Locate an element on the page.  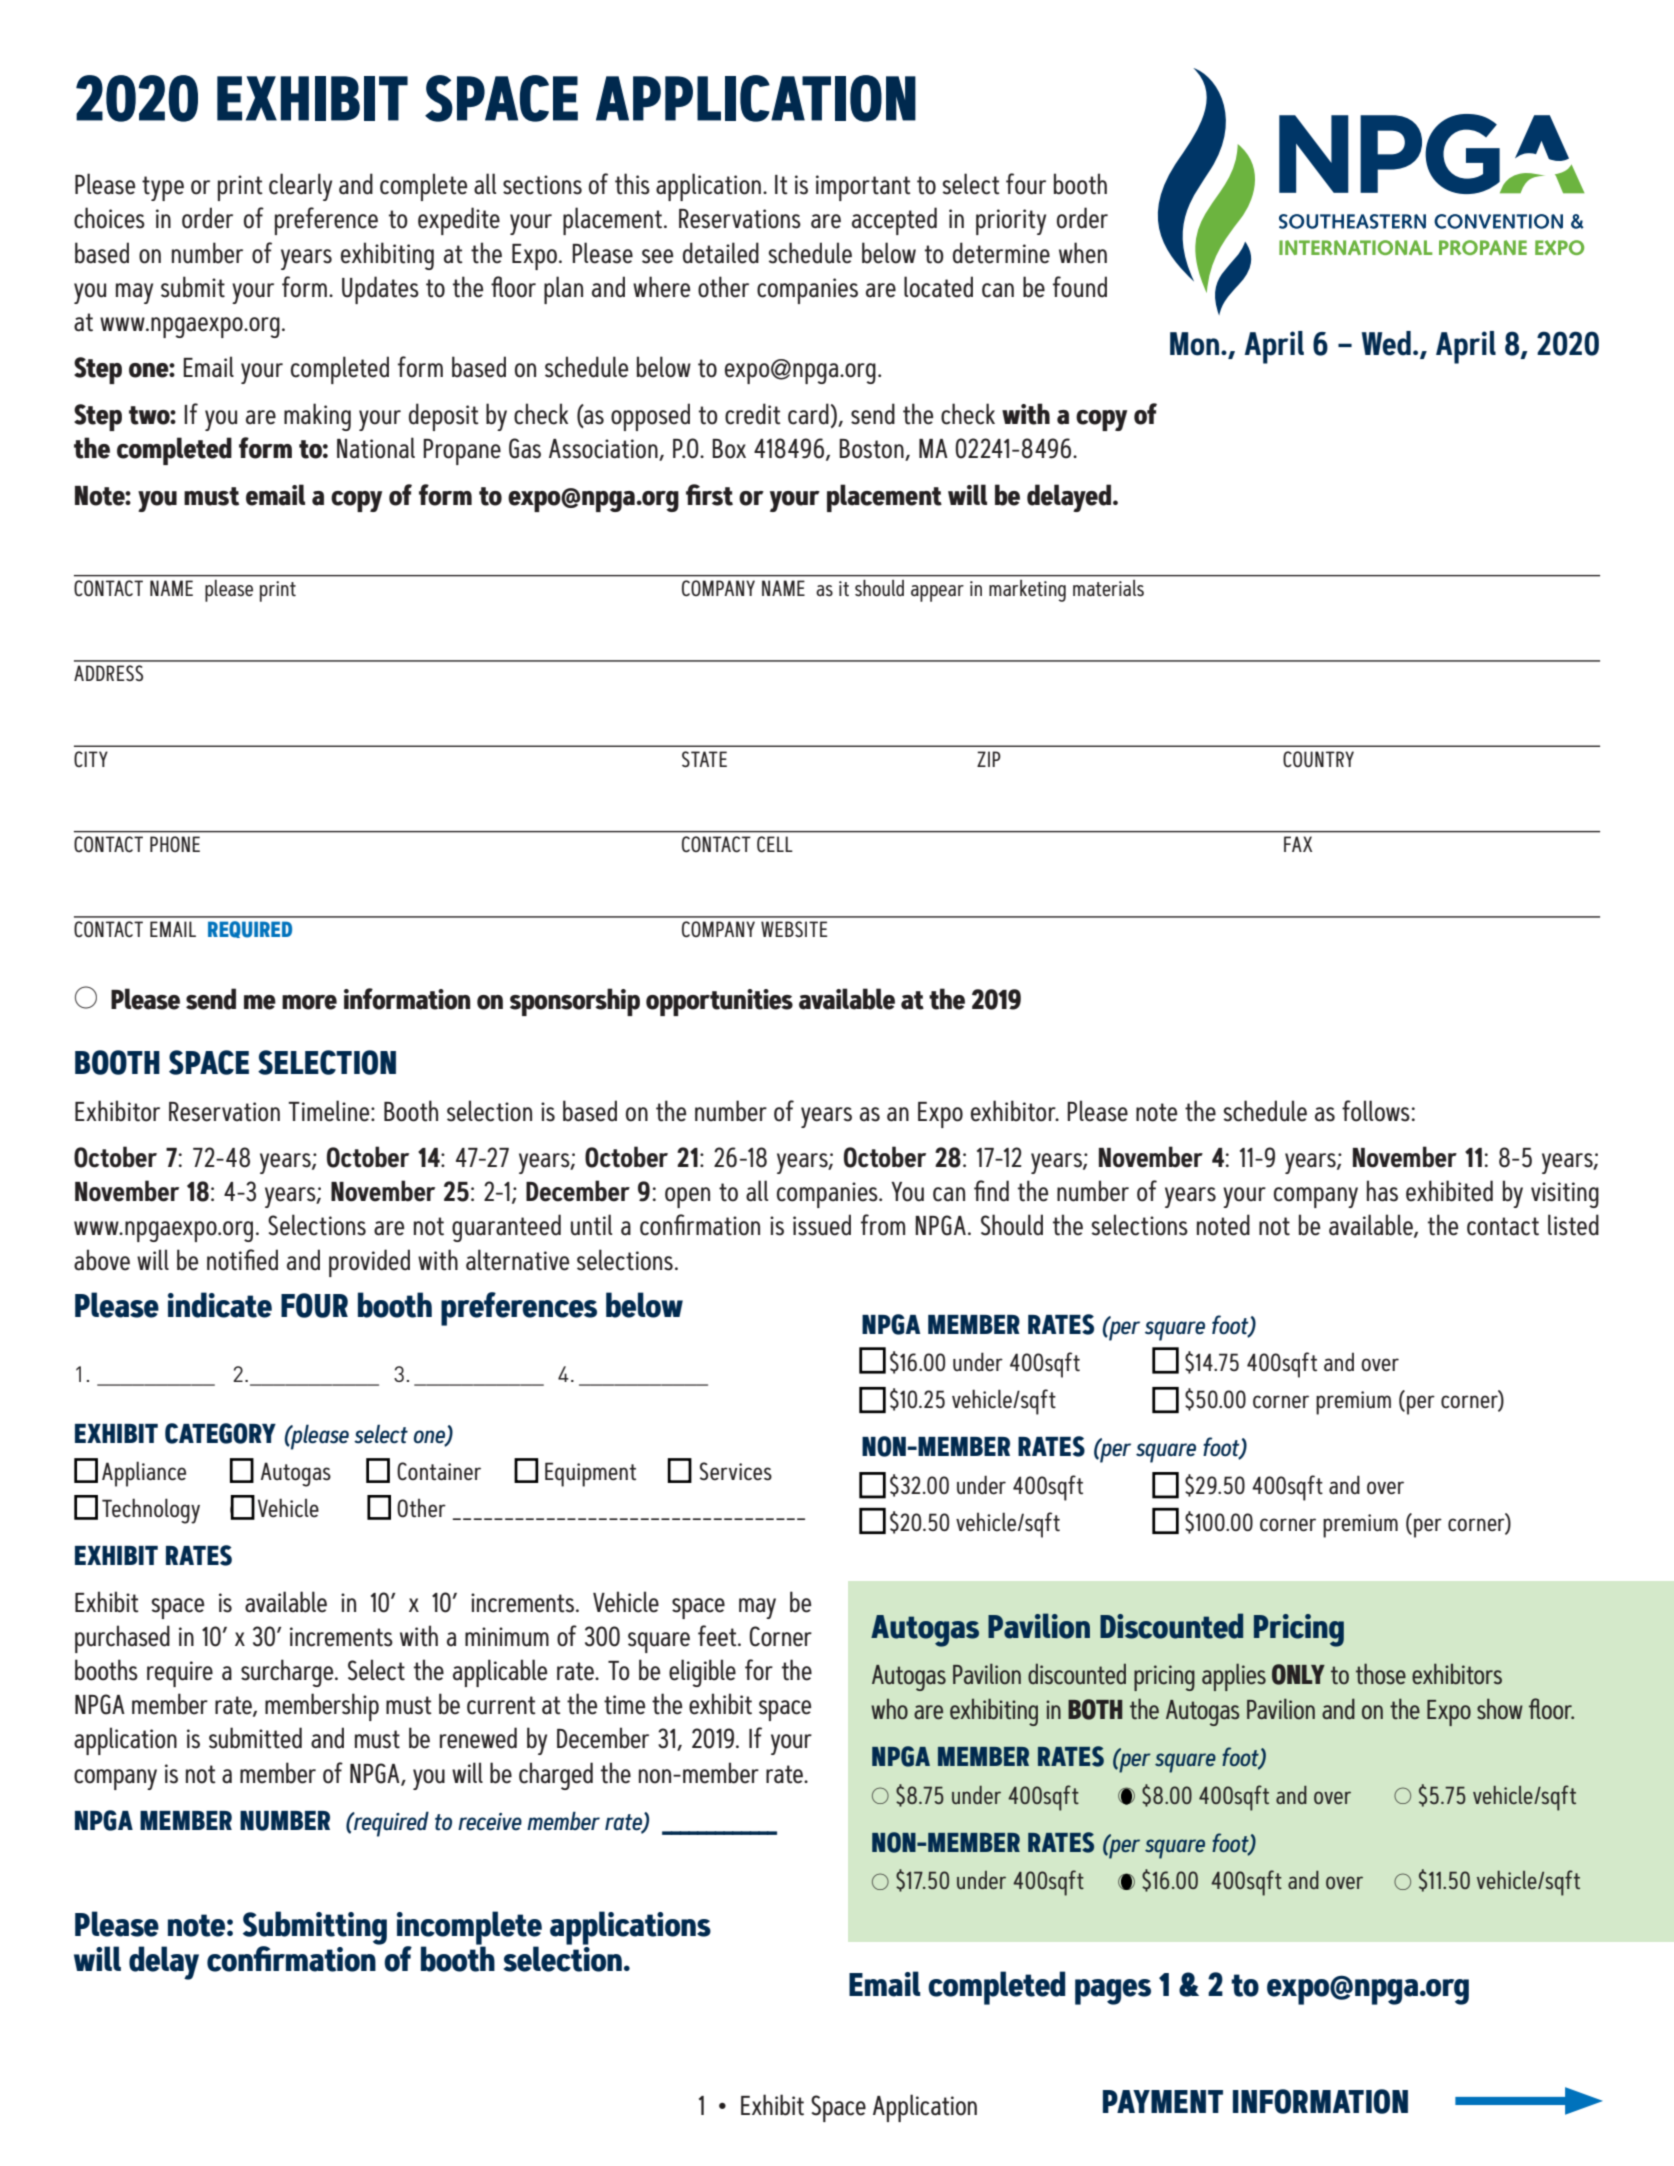
receive is located at coordinates (490, 1822).
